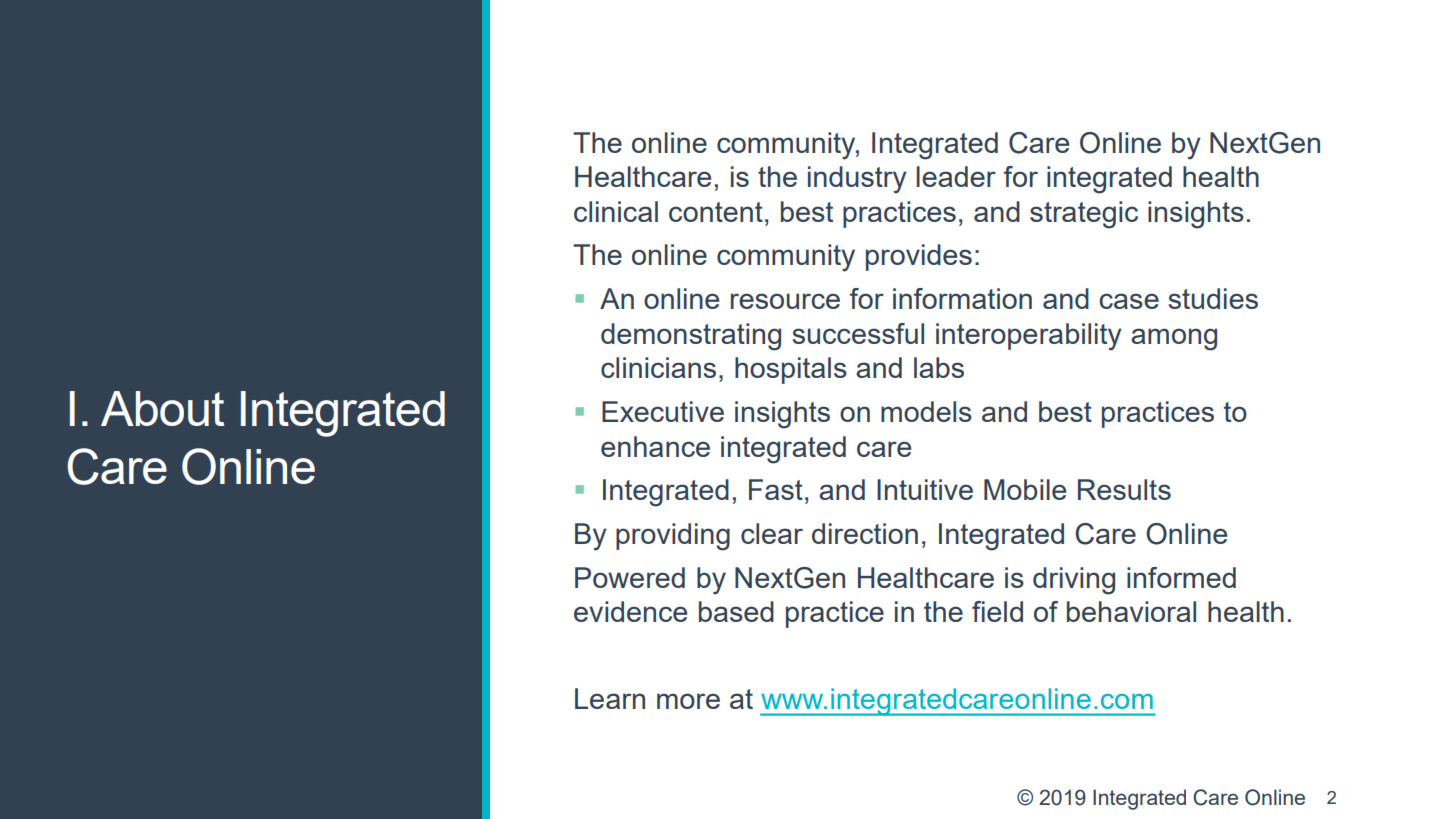 The width and height of the screenshot is (1456, 819). Describe the element at coordinates (691, 337) in the screenshot. I see `demonstrating` at that location.
